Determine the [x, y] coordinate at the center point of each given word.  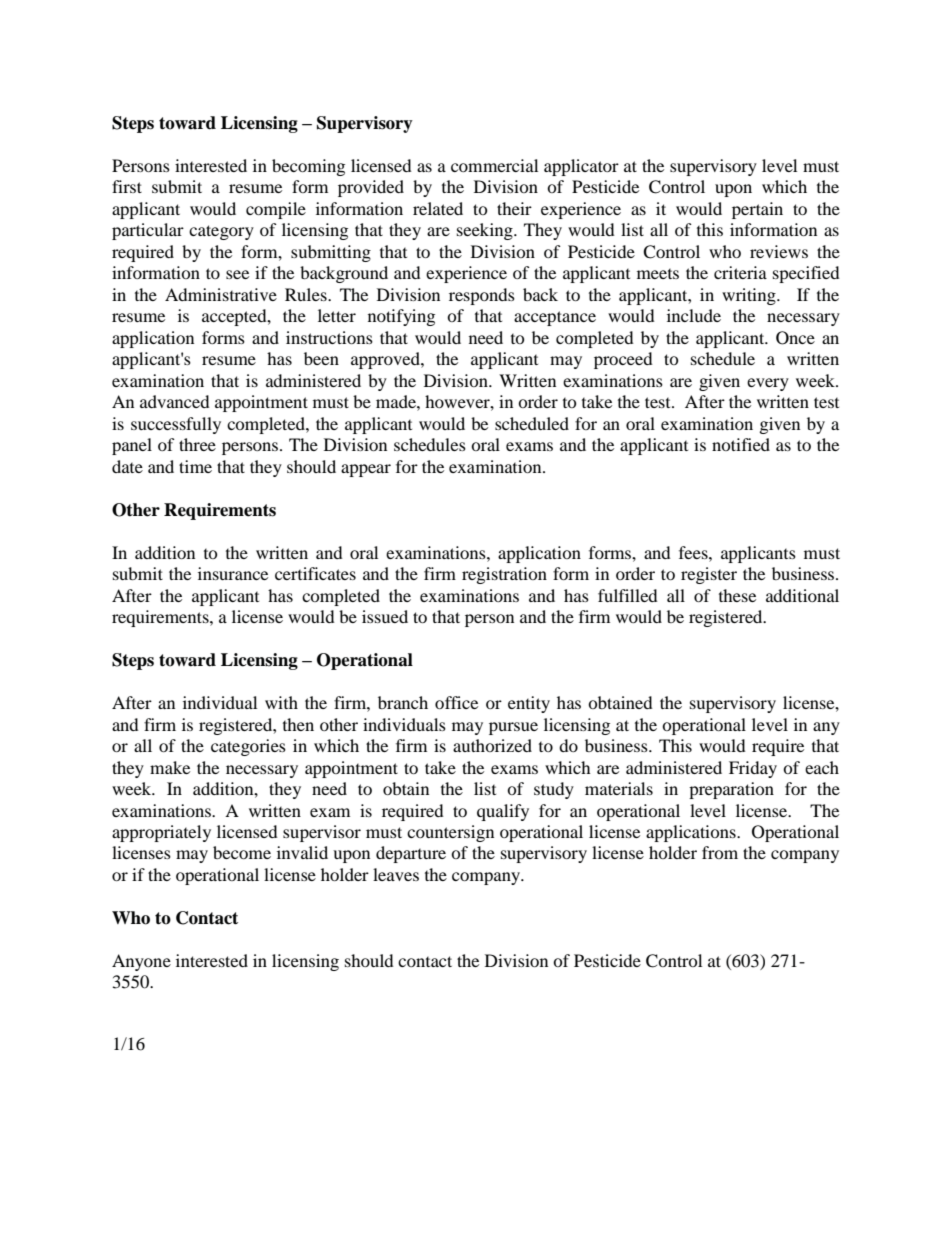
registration [504, 575]
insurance [233, 573]
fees [694, 552]
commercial [494, 165]
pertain [757, 210]
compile [276, 210]
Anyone [141, 962]
